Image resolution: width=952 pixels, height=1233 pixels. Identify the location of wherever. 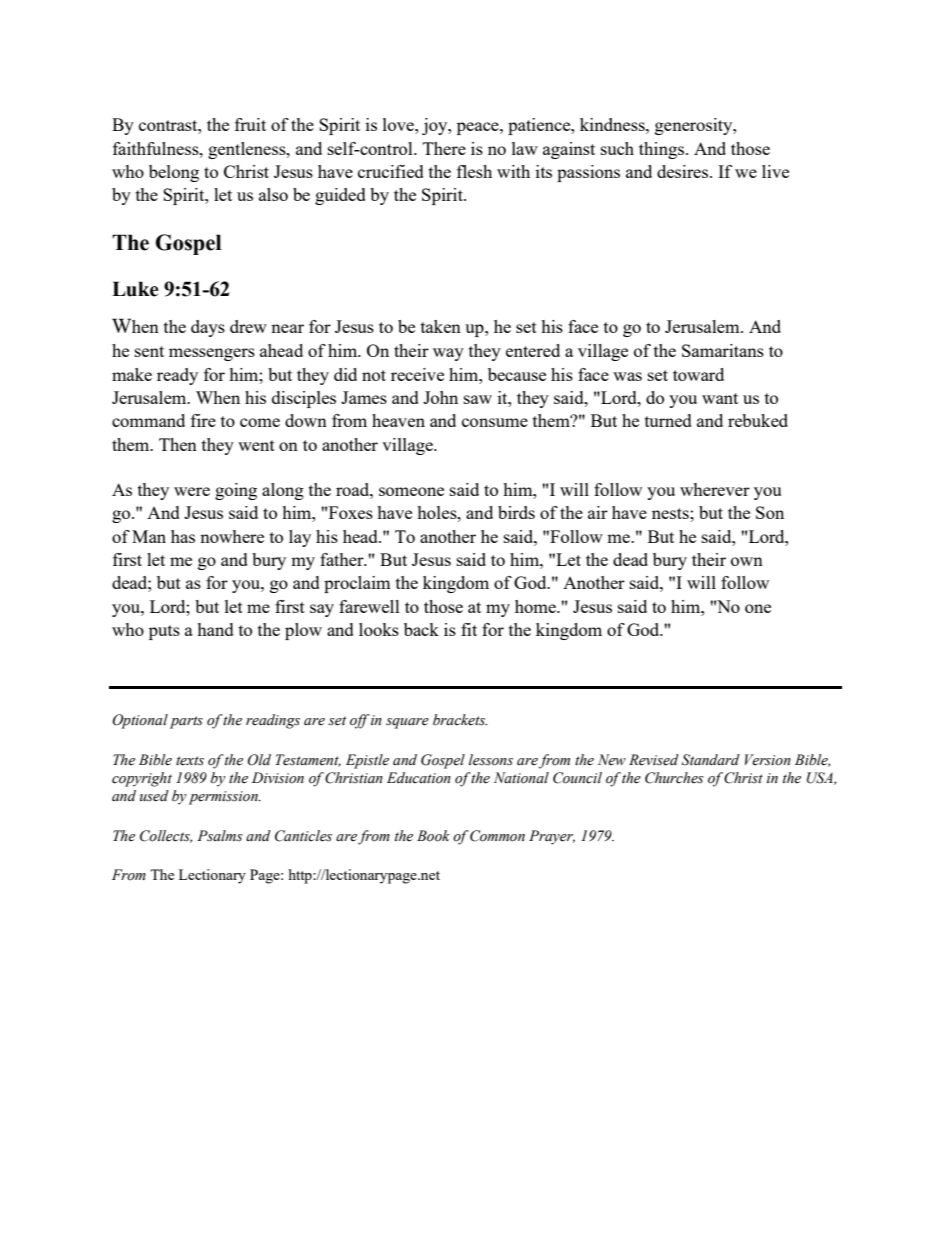
(715, 489).
